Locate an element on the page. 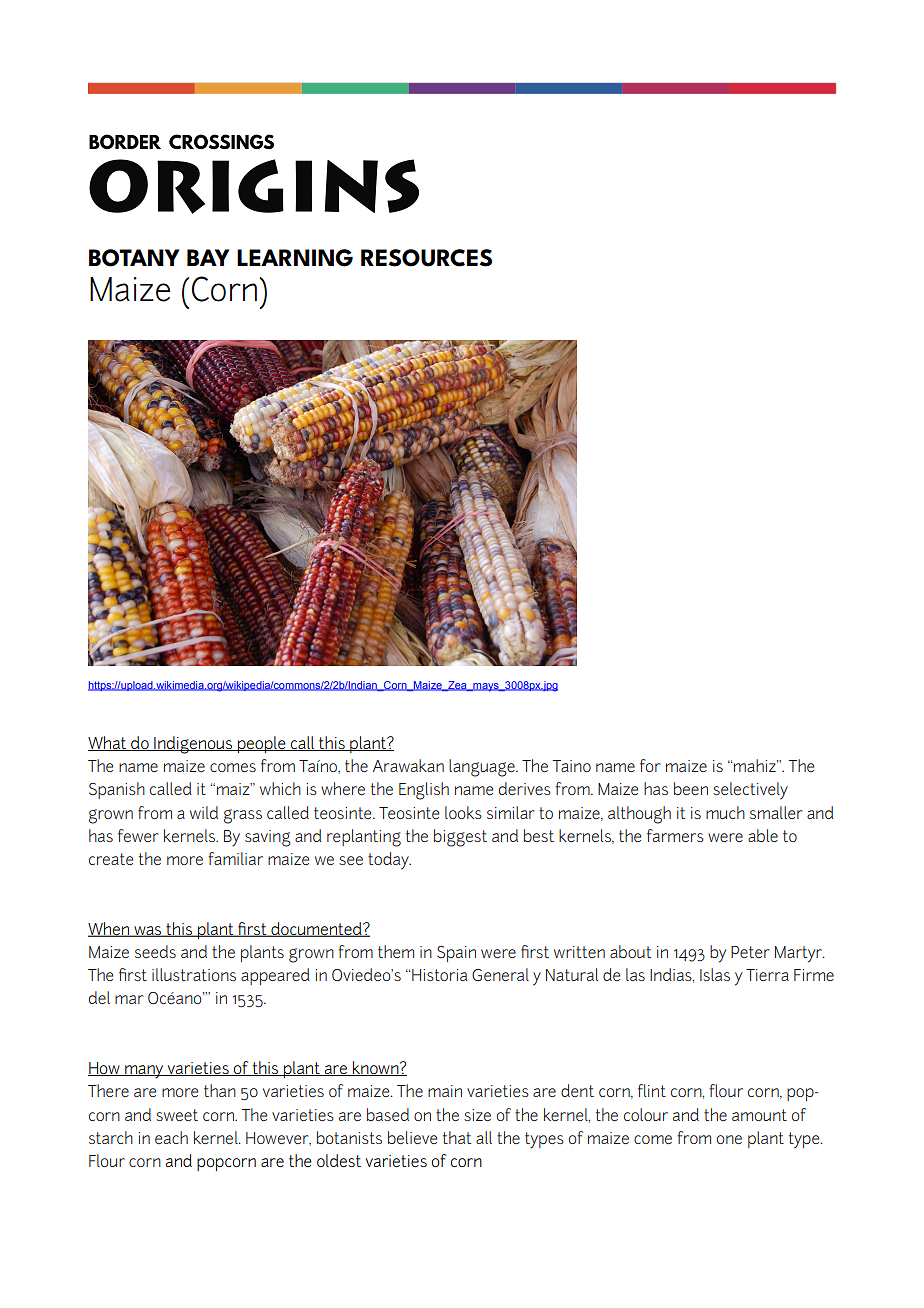  language is located at coordinates (483, 768).
